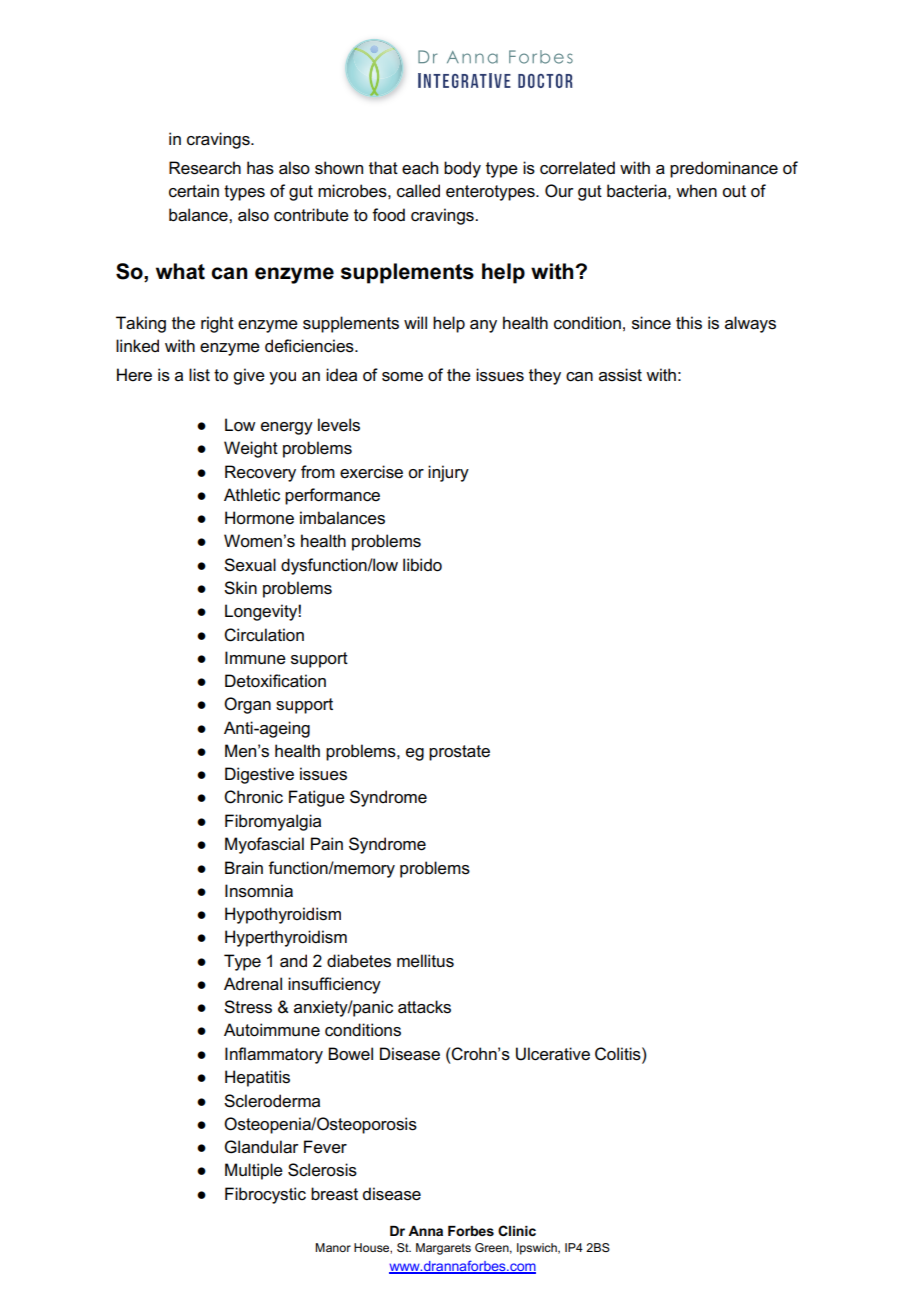  I want to click on called, so click(418, 191).
